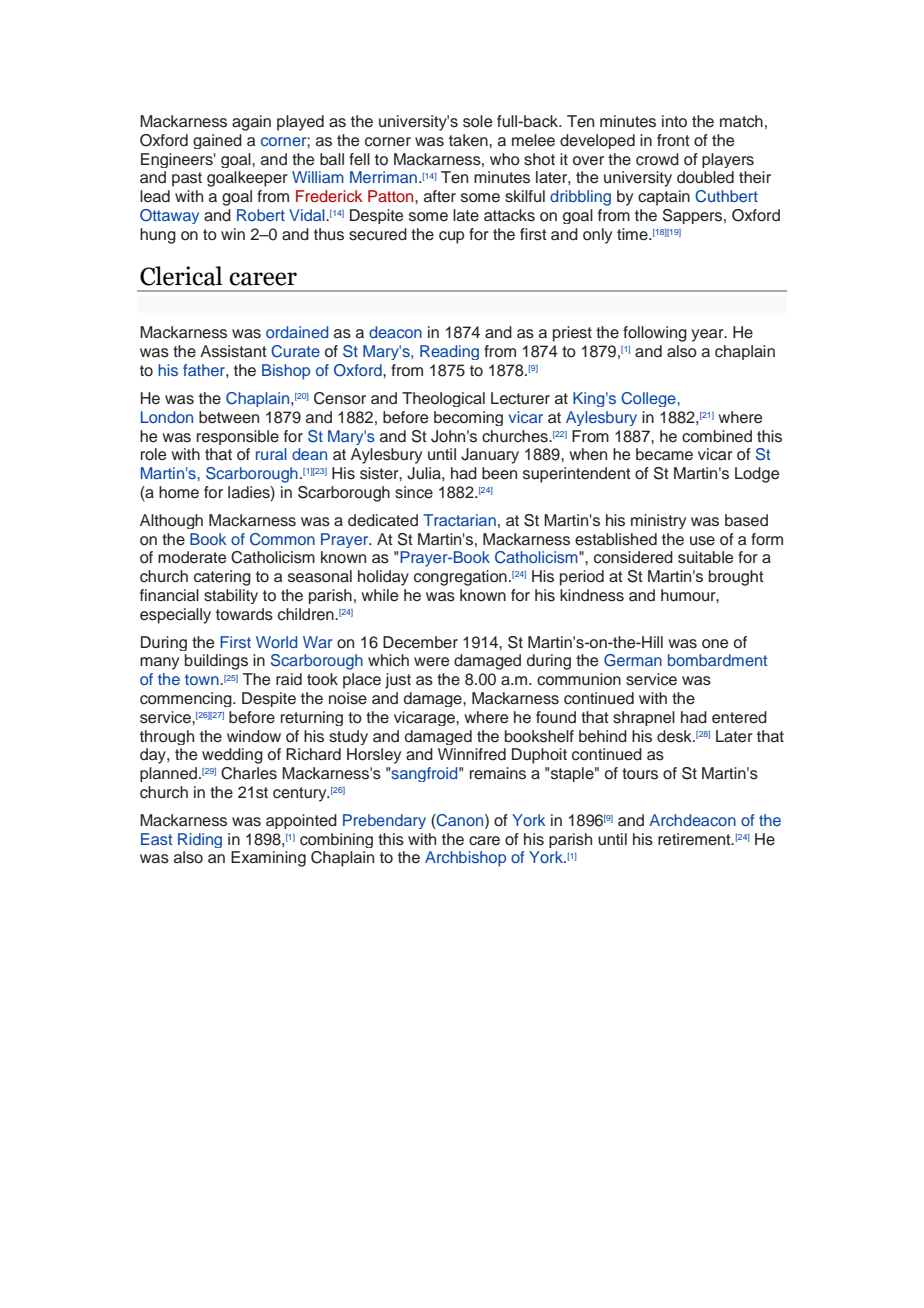 The height and width of the document is (1308, 924). Describe the element at coordinates (414, 492) in the document. I see `since` at that location.
